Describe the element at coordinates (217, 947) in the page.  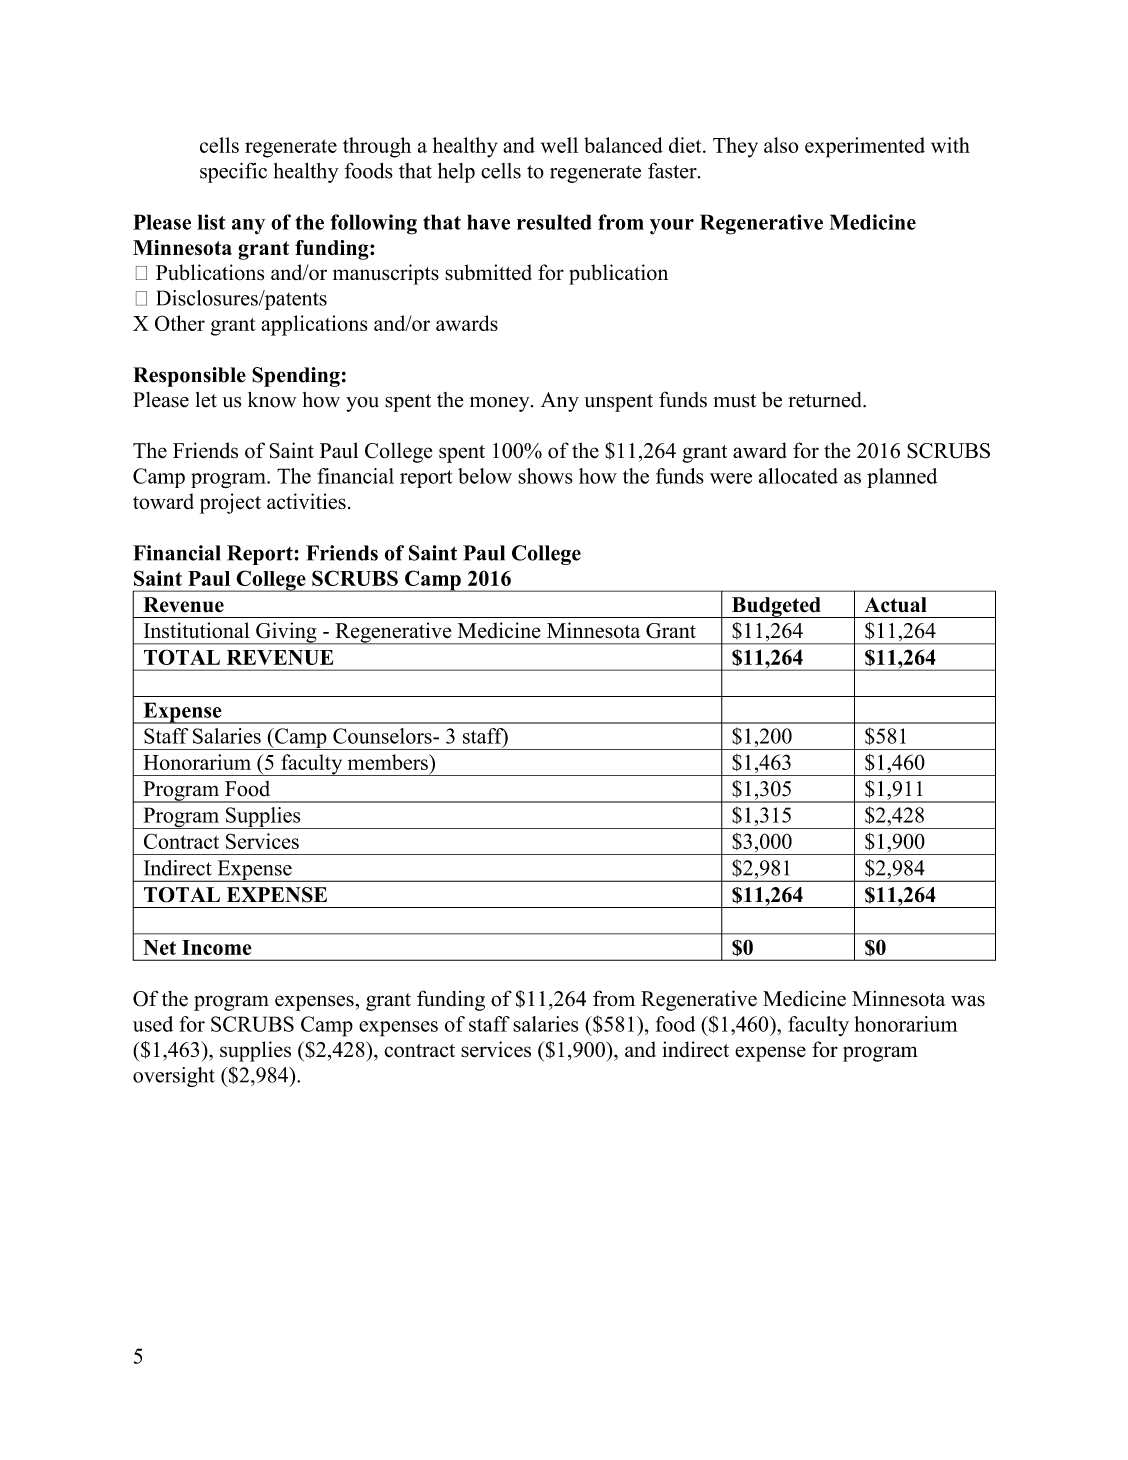
I see `Income` at that location.
